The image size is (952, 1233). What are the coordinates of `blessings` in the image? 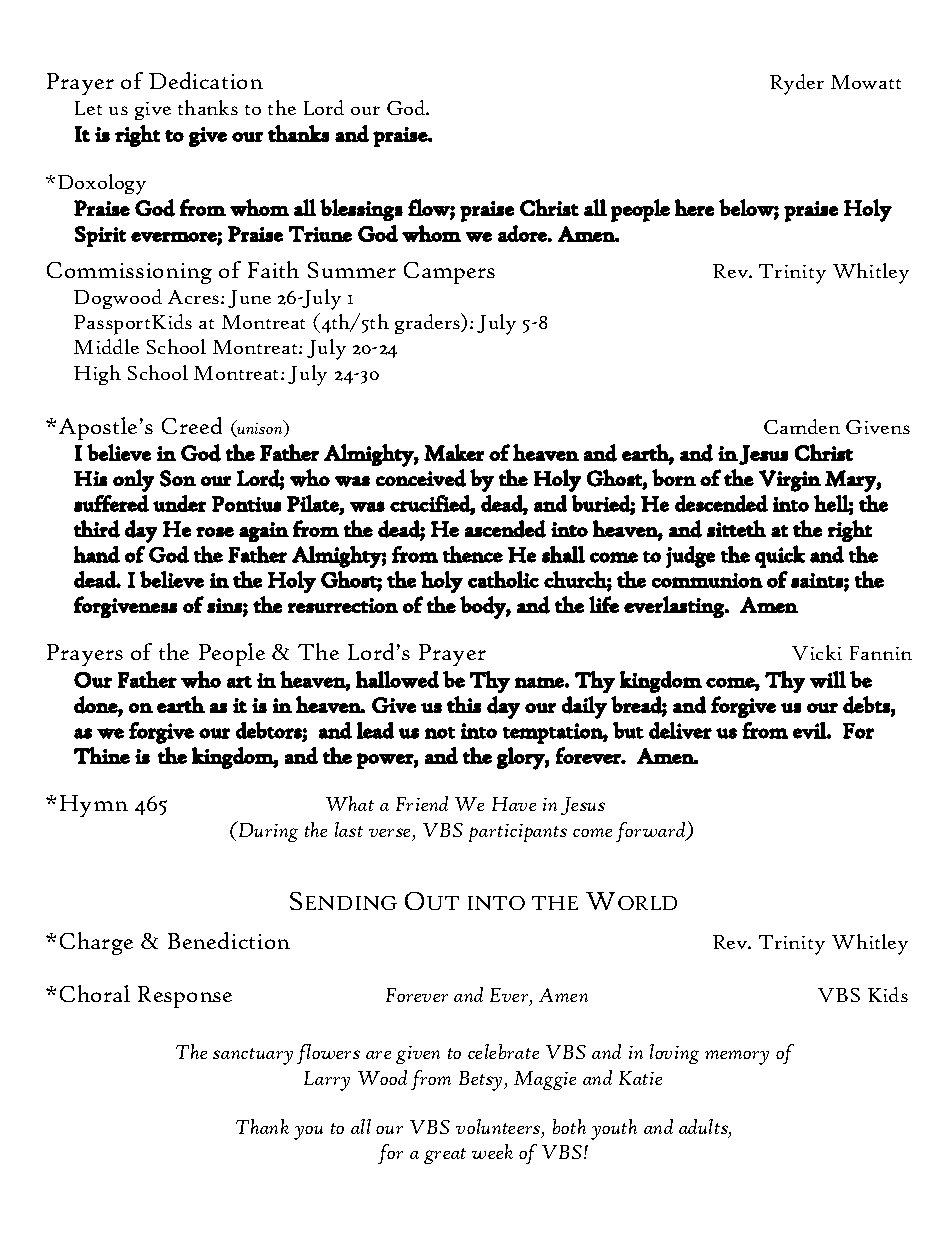 It's located at (361, 210).
